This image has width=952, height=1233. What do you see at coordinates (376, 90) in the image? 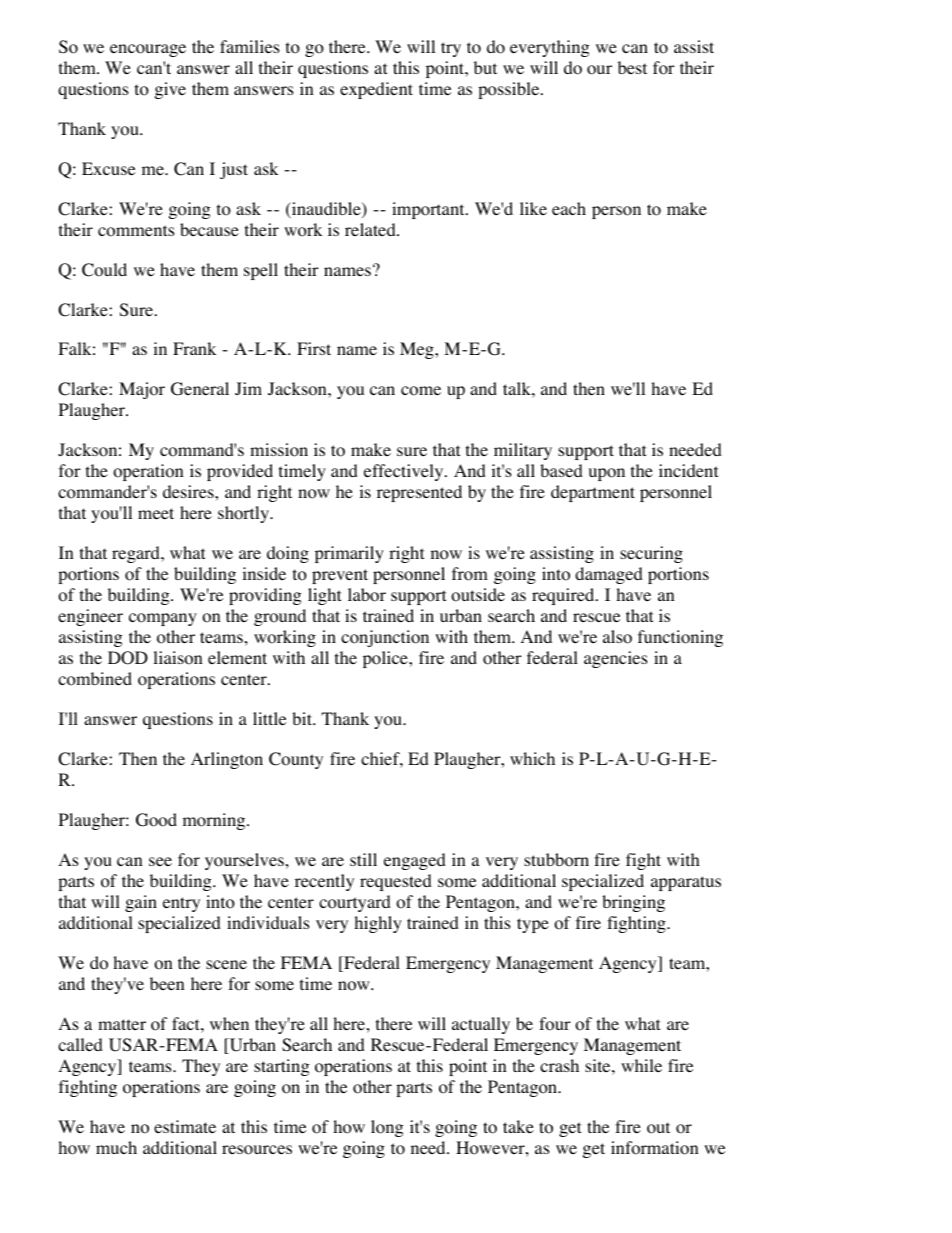
I see `expedient` at bounding box center [376, 90].
